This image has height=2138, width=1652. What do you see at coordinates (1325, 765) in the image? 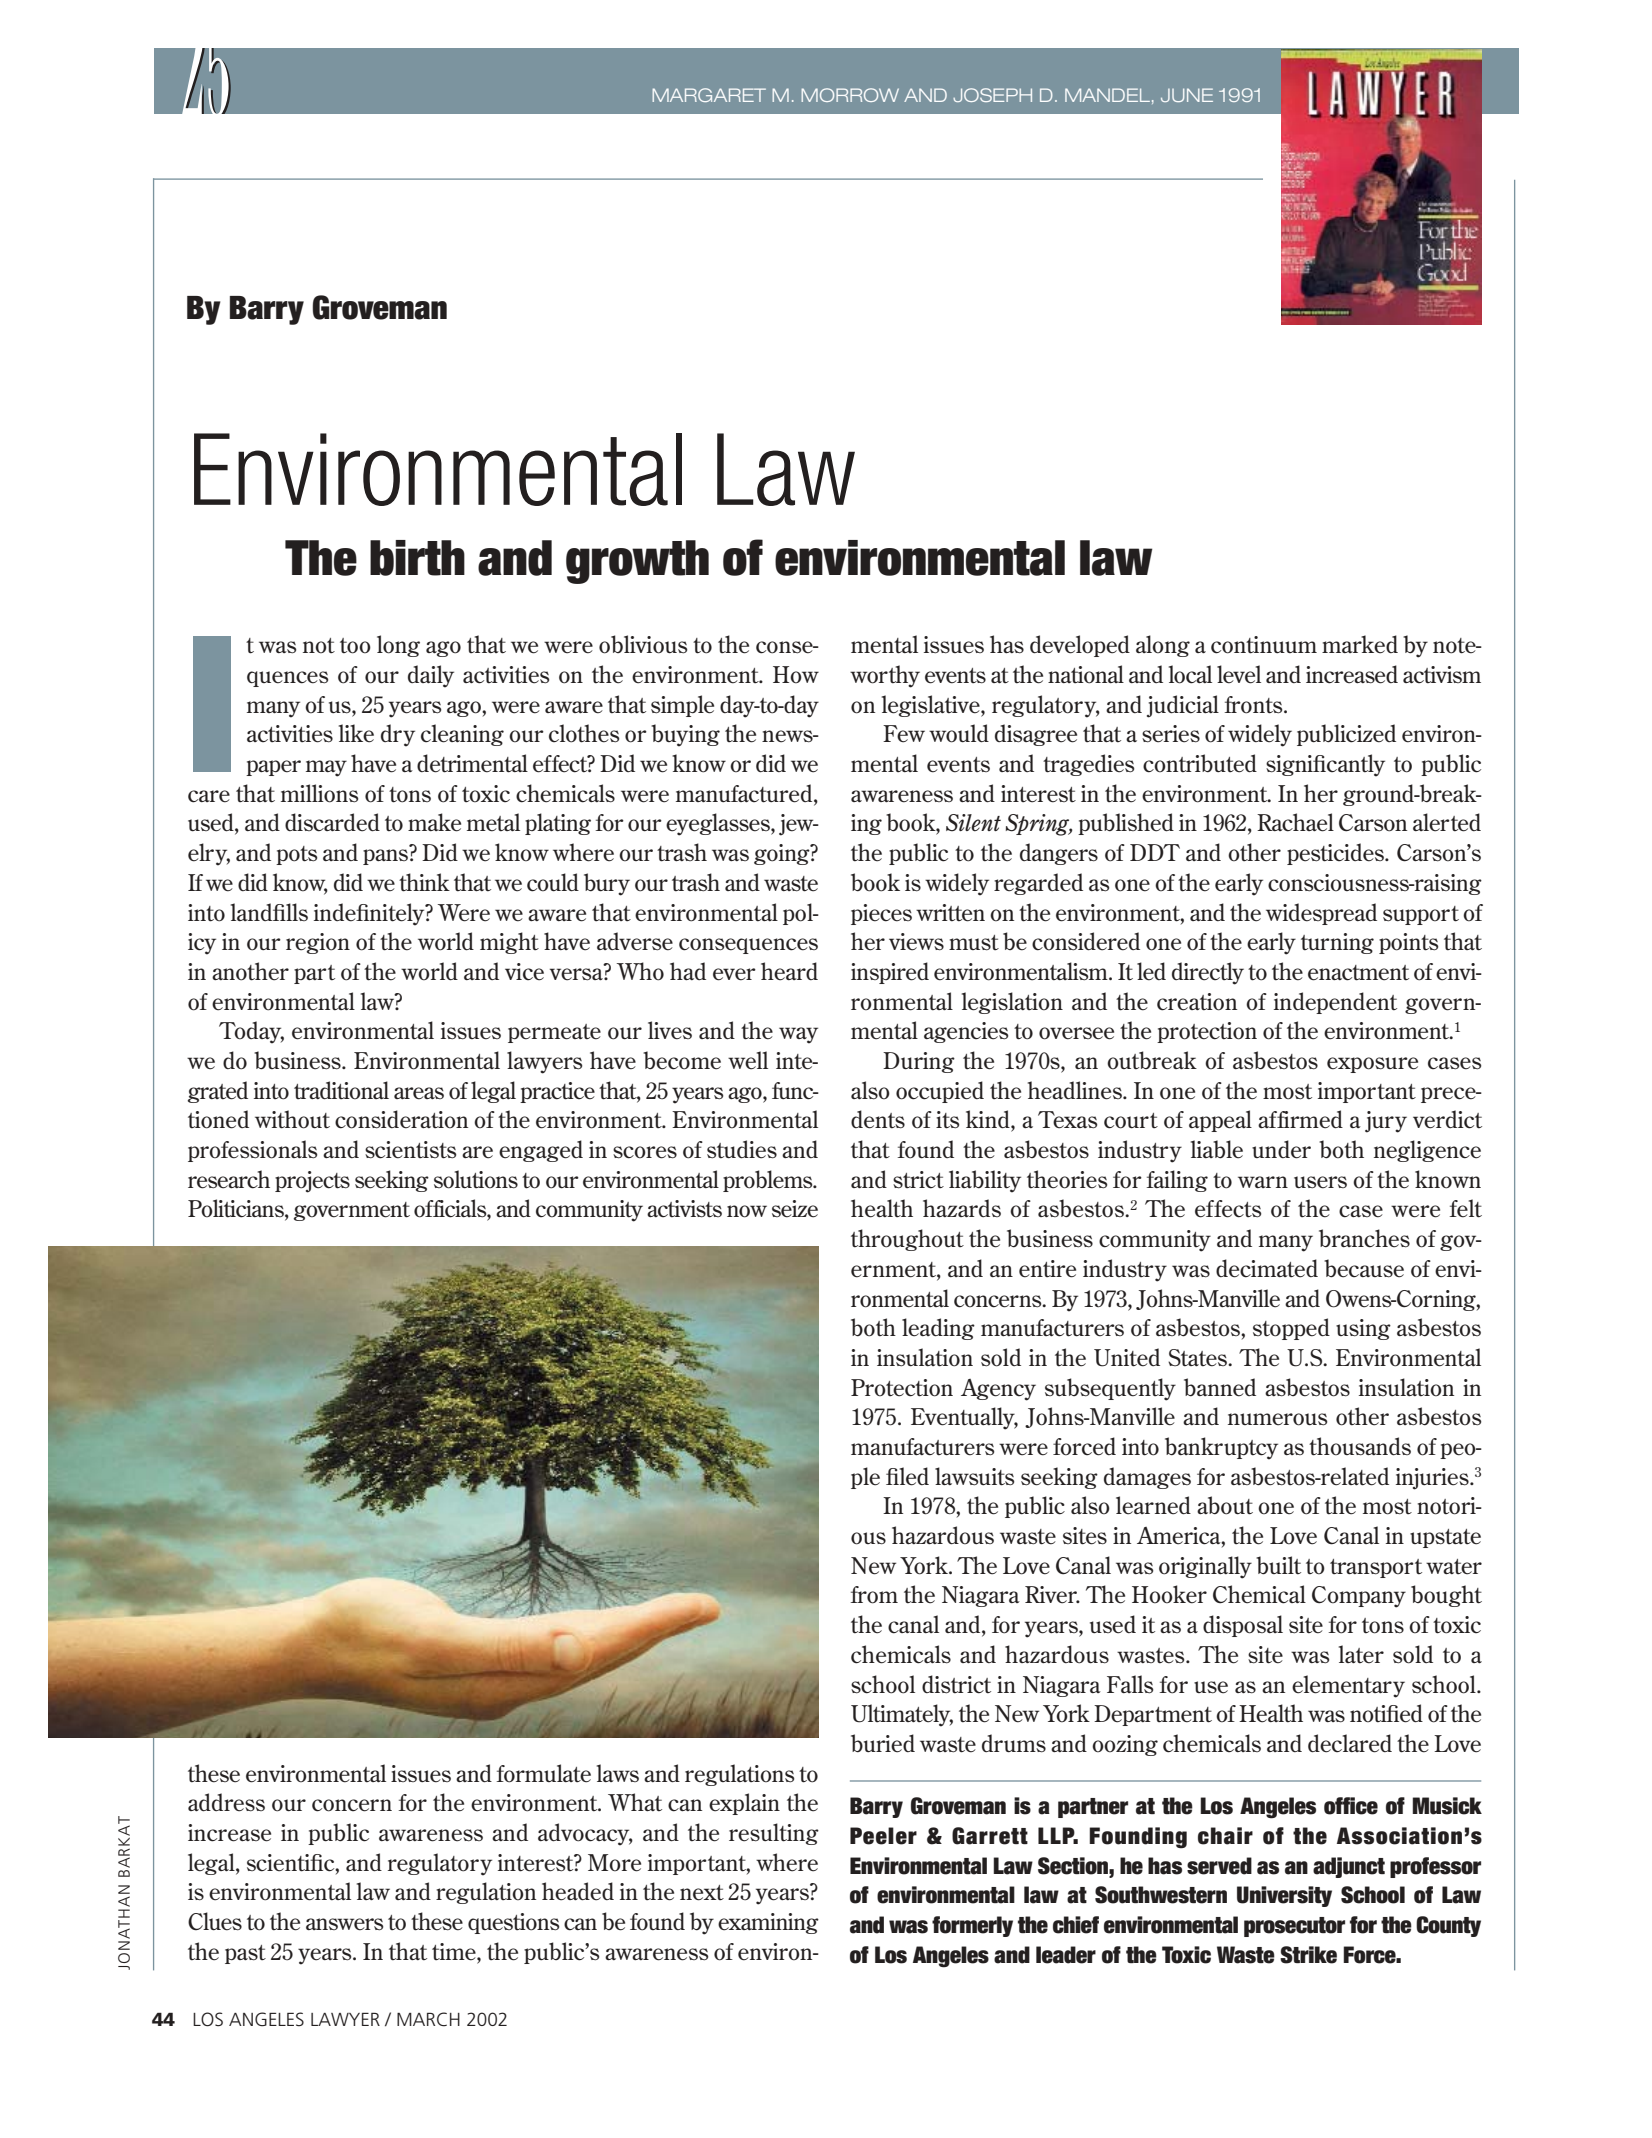
I see `significantly` at bounding box center [1325, 765].
